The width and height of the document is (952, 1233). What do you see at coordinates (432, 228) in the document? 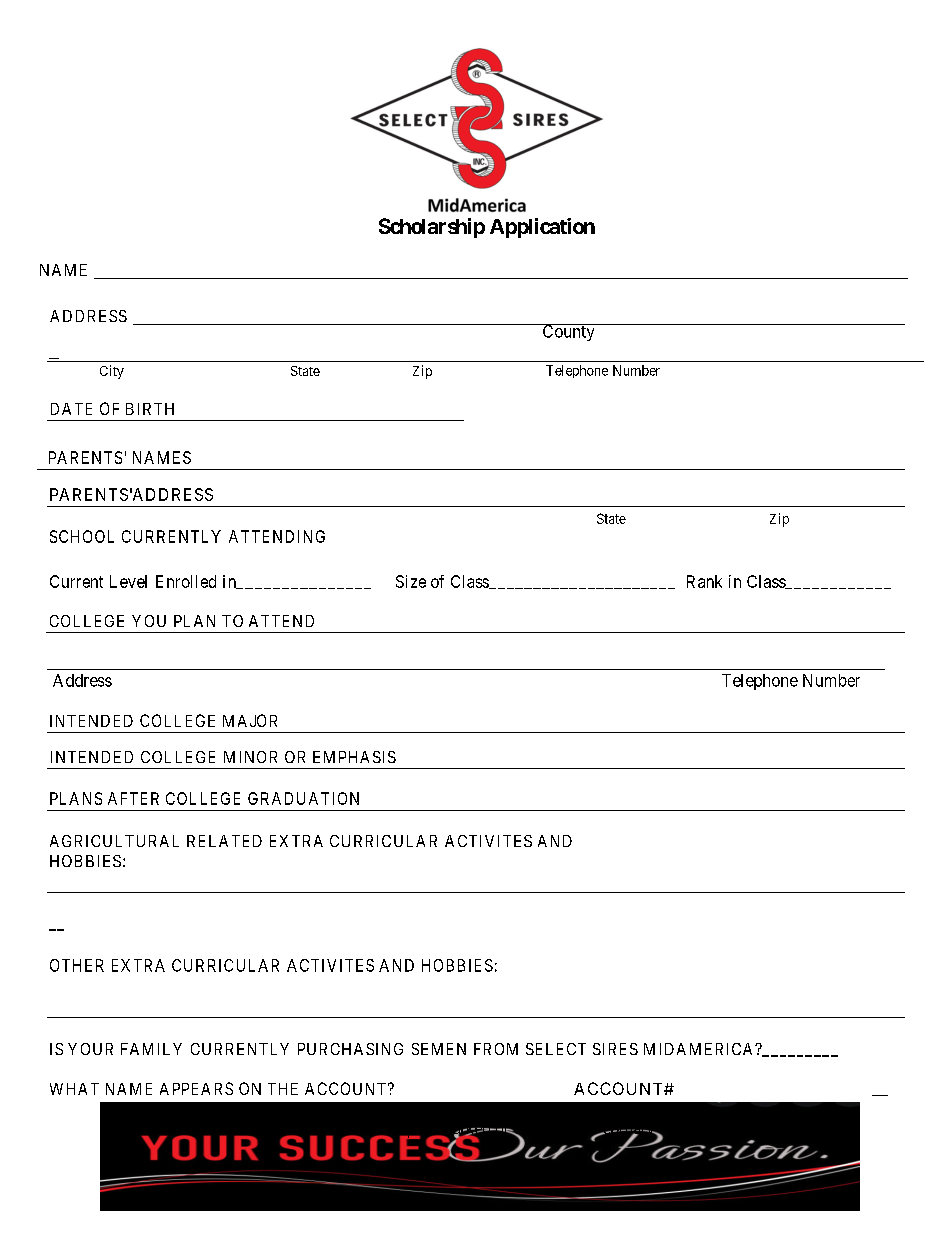
I see `Scholarship` at bounding box center [432, 228].
